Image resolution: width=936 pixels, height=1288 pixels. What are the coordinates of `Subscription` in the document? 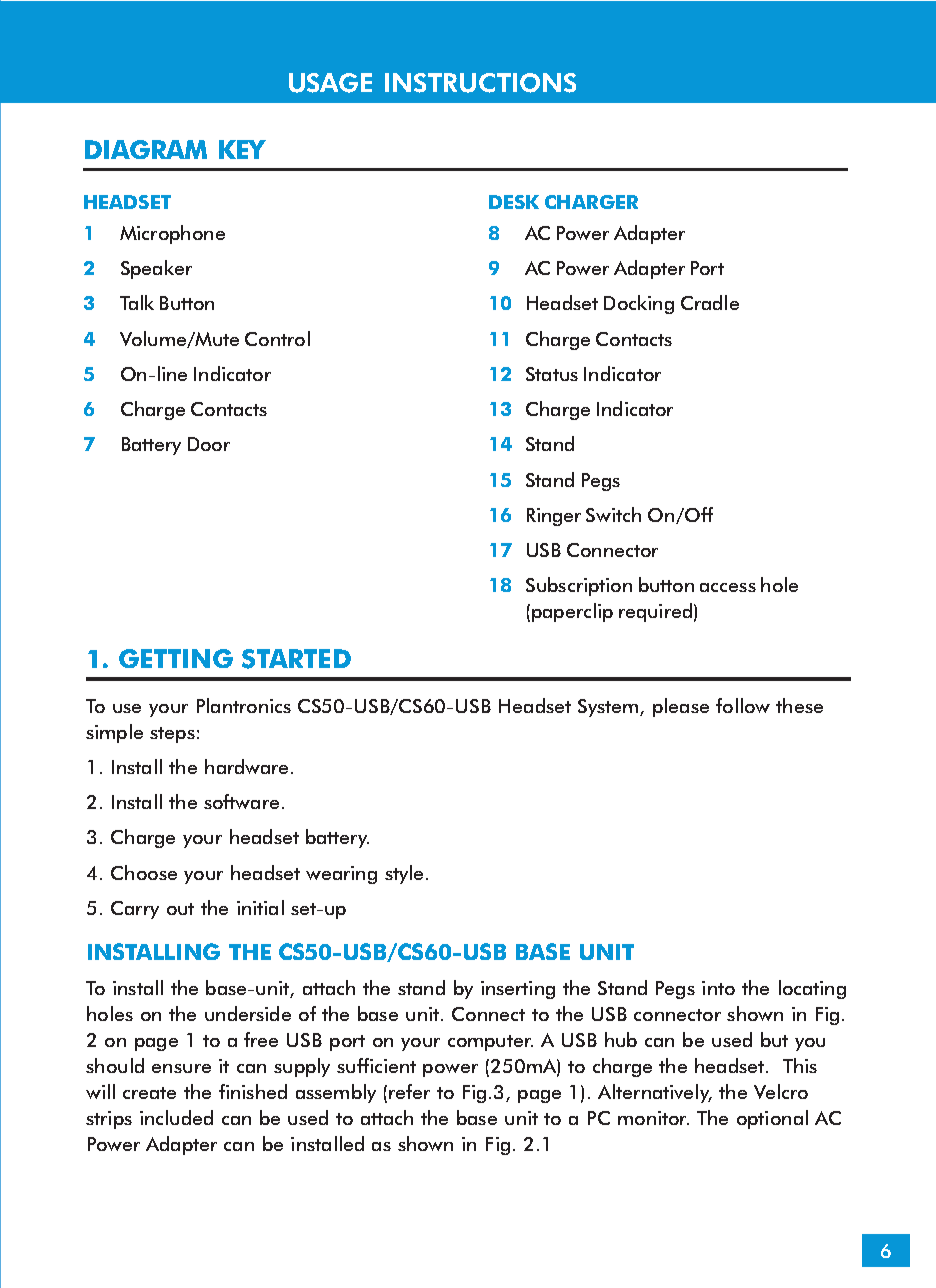 It's located at (579, 586).
